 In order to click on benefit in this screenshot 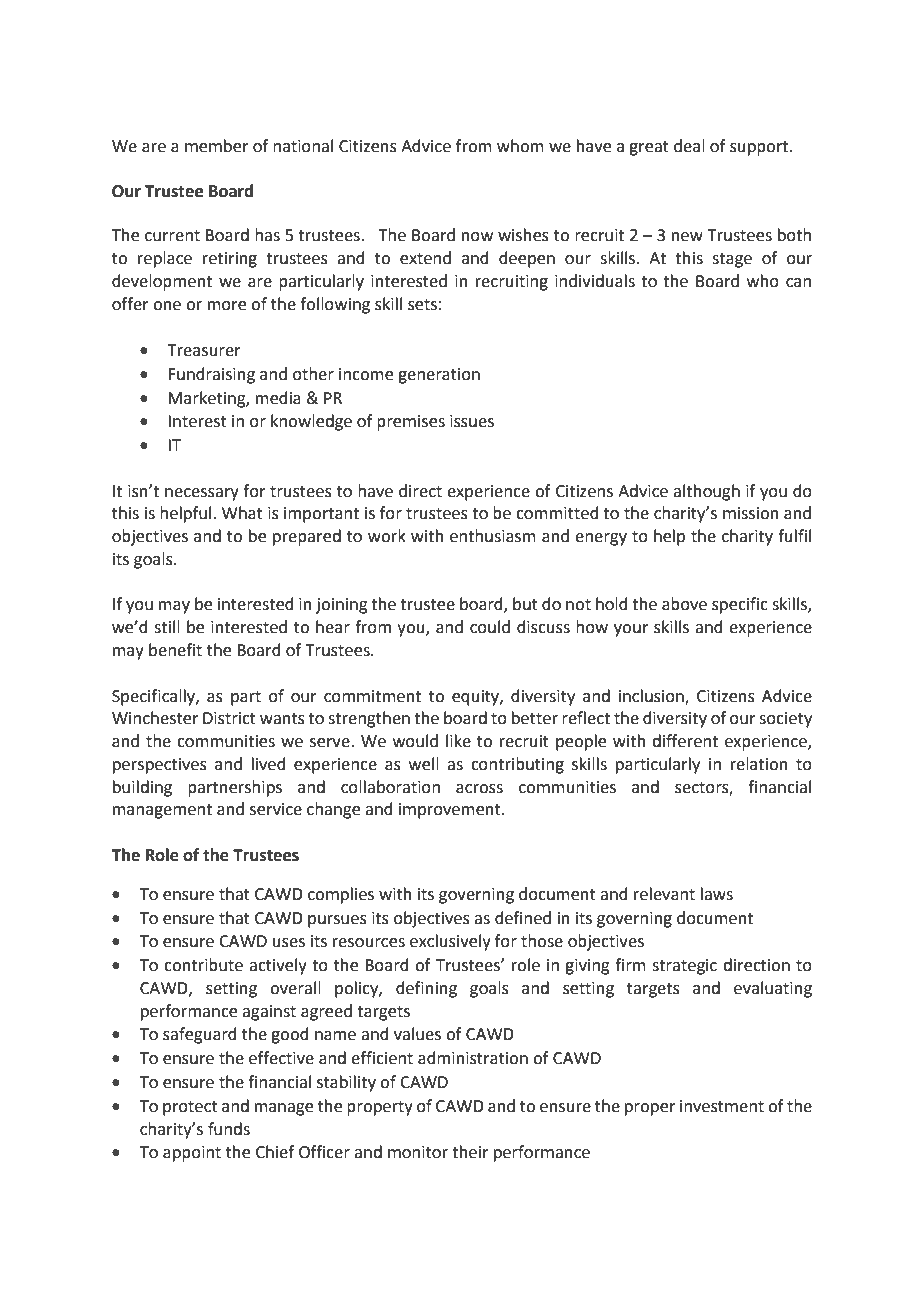, I will do `click(175, 650)`.
